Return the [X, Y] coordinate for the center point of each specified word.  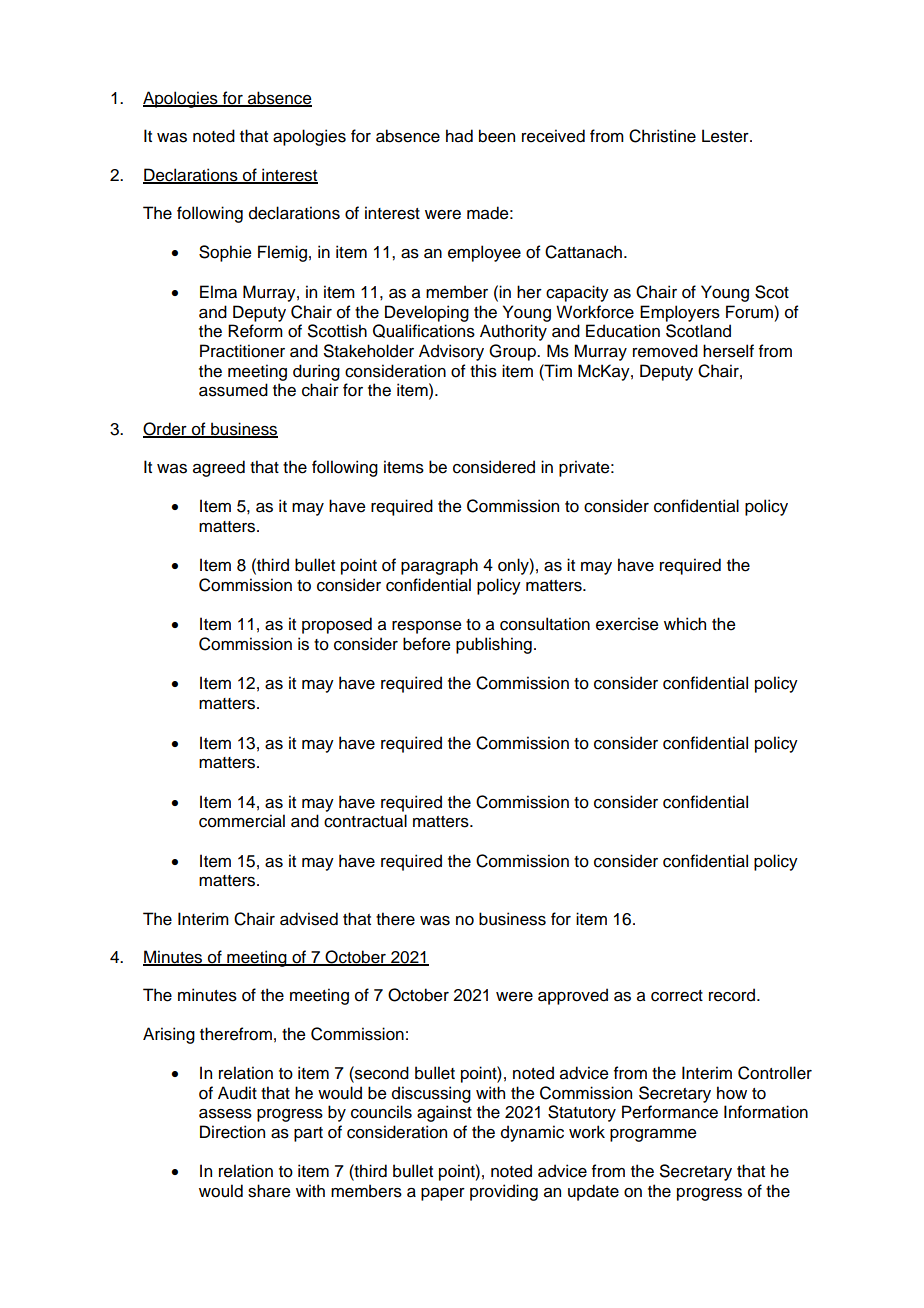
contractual [365, 821]
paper [443, 1194]
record [733, 995]
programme [653, 1135]
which [685, 624]
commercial [242, 821]
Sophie [225, 253]
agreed [219, 468]
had [459, 136]
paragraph [439, 566]
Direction [232, 1132]
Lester [726, 136]
